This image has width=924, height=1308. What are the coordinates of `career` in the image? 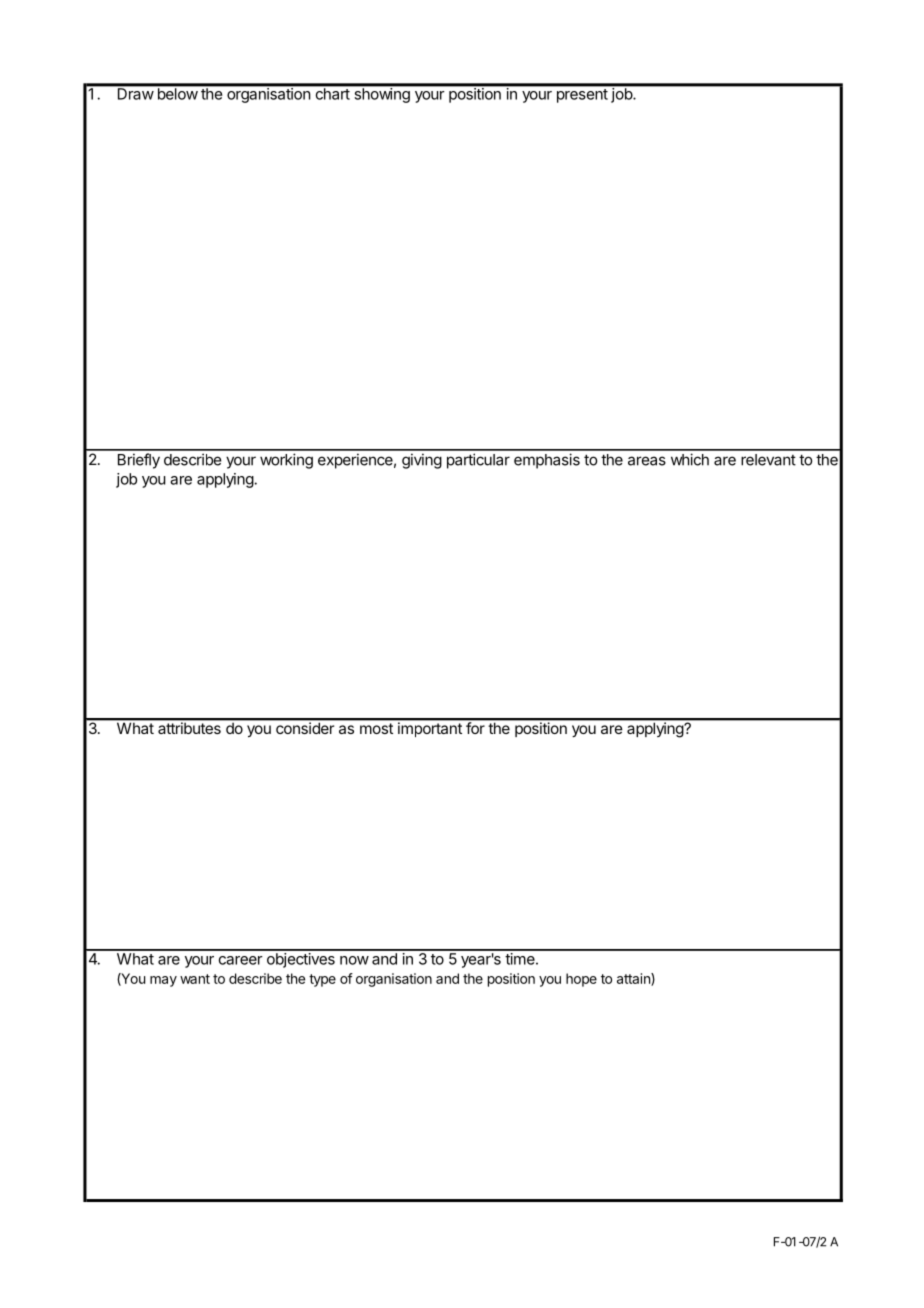 It's located at (241, 960).
